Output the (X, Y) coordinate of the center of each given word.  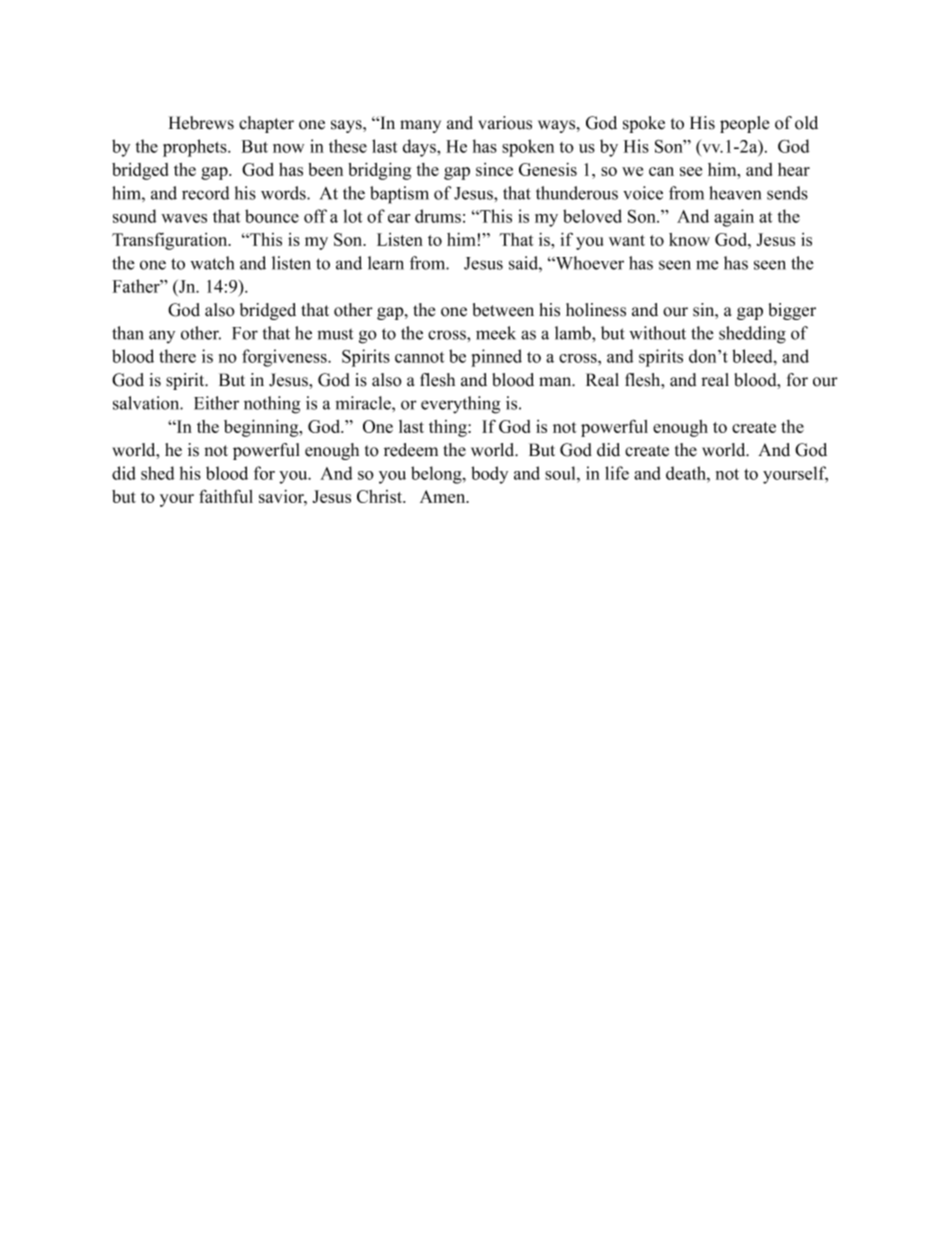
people (744, 124)
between (503, 310)
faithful (226, 496)
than (128, 333)
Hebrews (201, 123)
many (420, 126)
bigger (792, 311)
